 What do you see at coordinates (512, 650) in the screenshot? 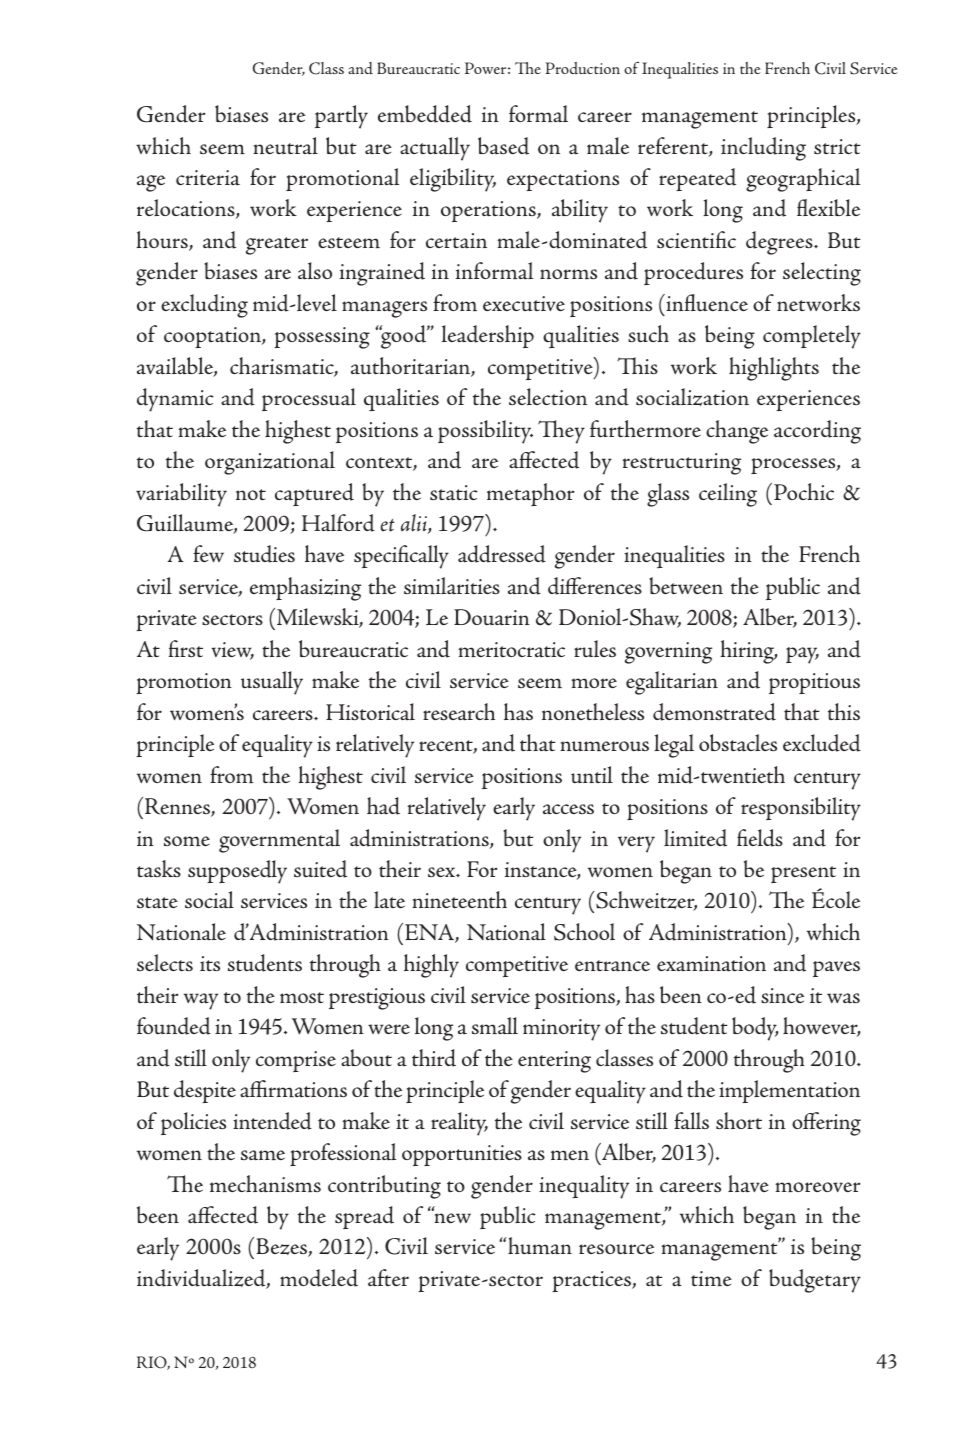
I see `meritocratic` at bounding box center [512, 650].
